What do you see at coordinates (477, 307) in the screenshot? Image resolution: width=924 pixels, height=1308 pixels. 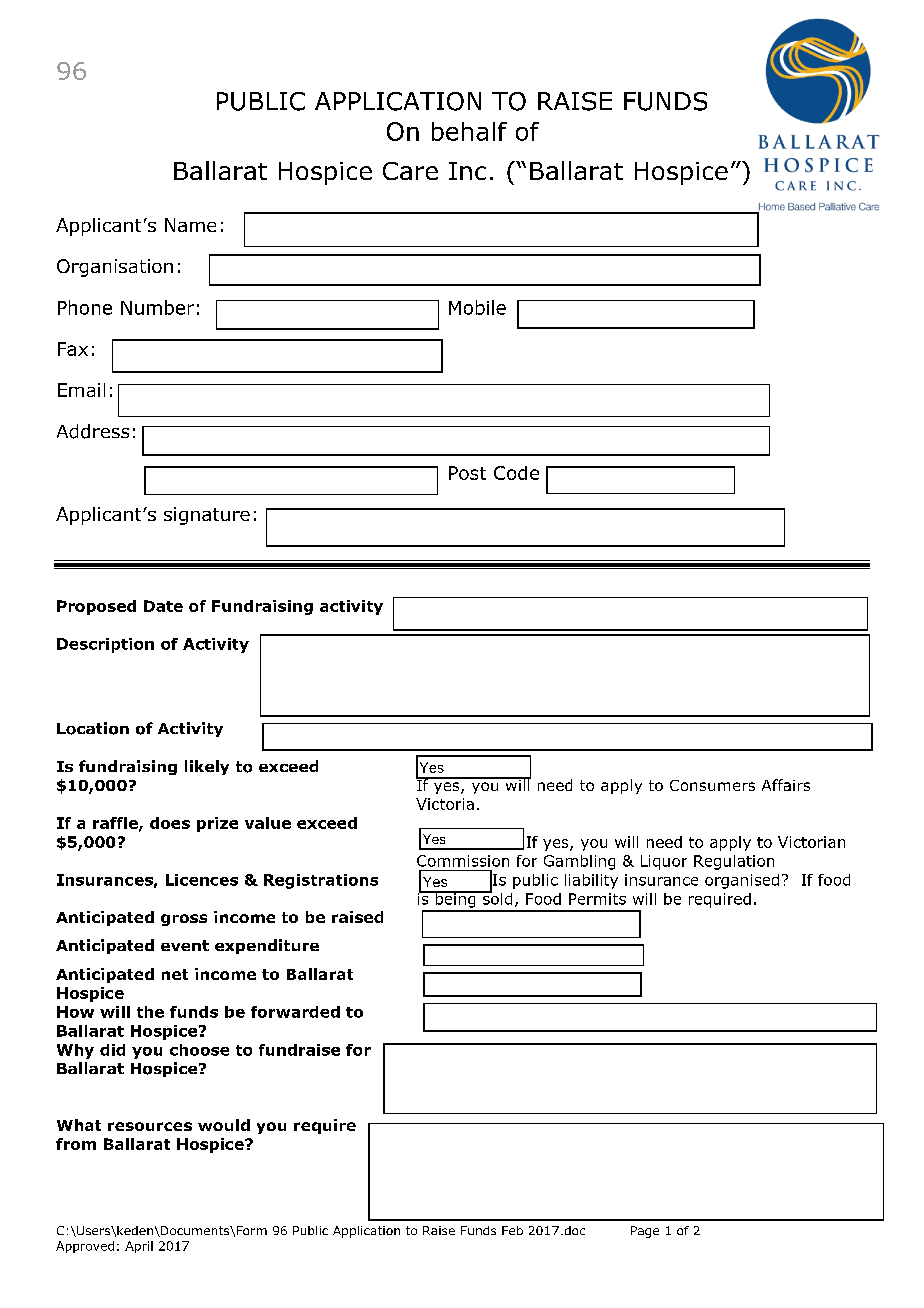 I see `Mobile` at bounding box center [477, 307].
